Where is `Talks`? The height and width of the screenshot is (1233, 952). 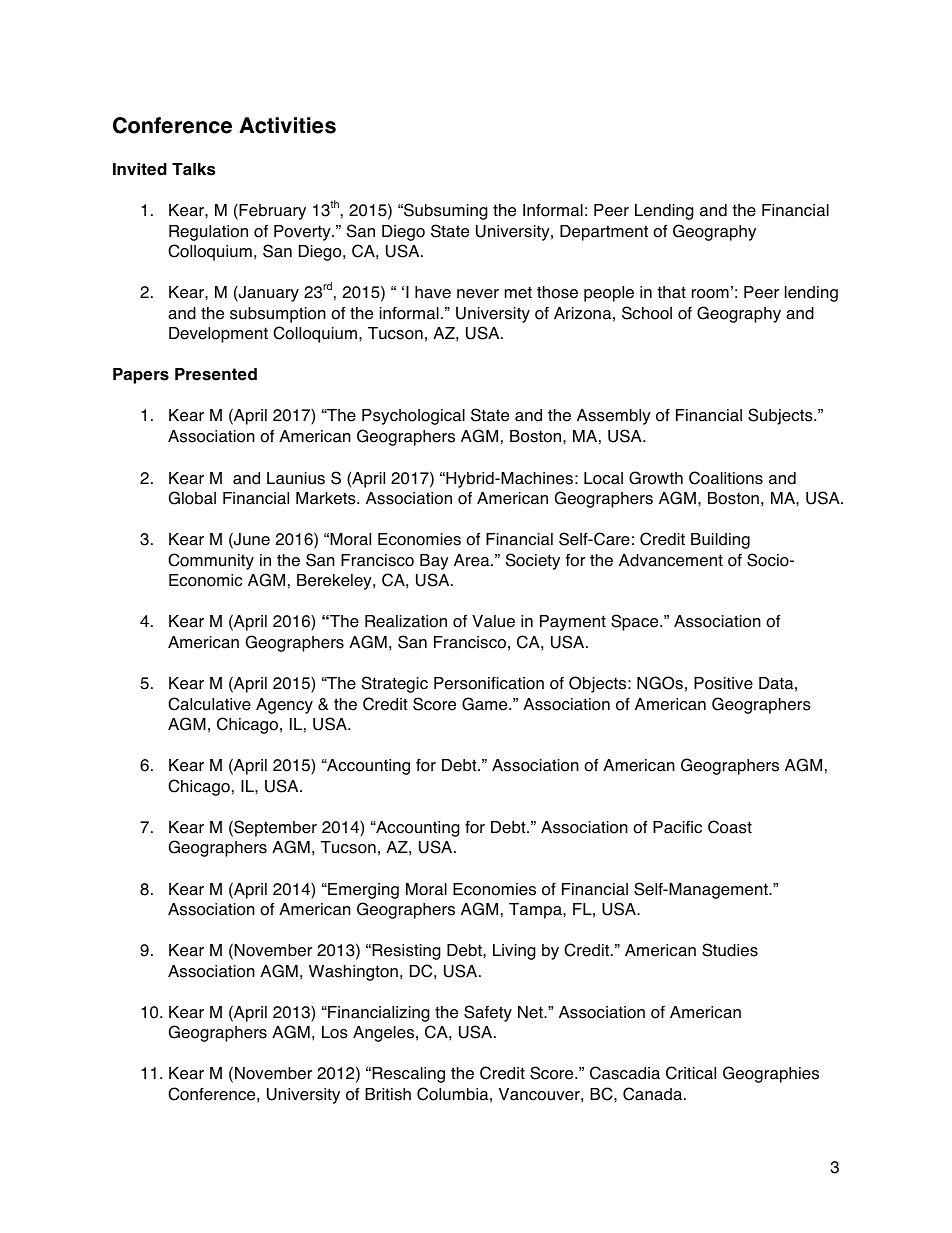 Talks is located at coordinates (193, 169).
